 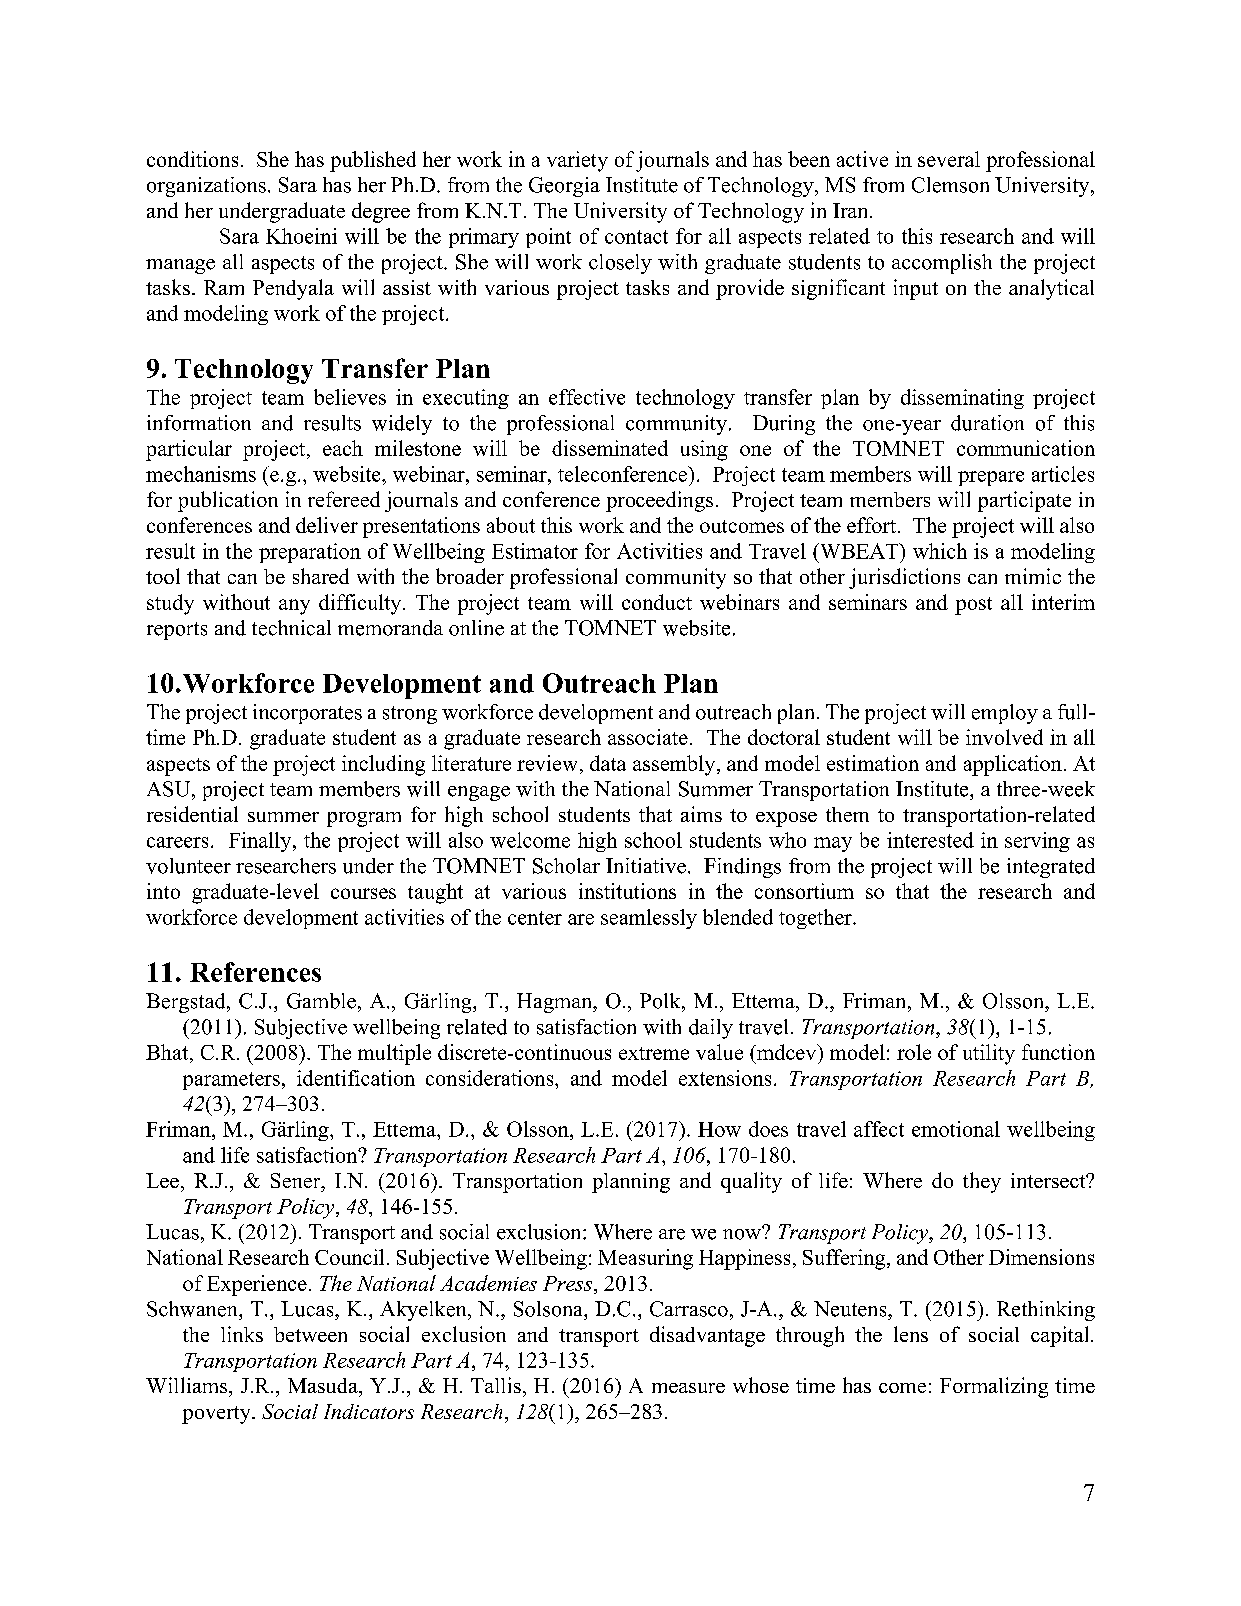 I want to click on information, so click(x=199, y=423).
